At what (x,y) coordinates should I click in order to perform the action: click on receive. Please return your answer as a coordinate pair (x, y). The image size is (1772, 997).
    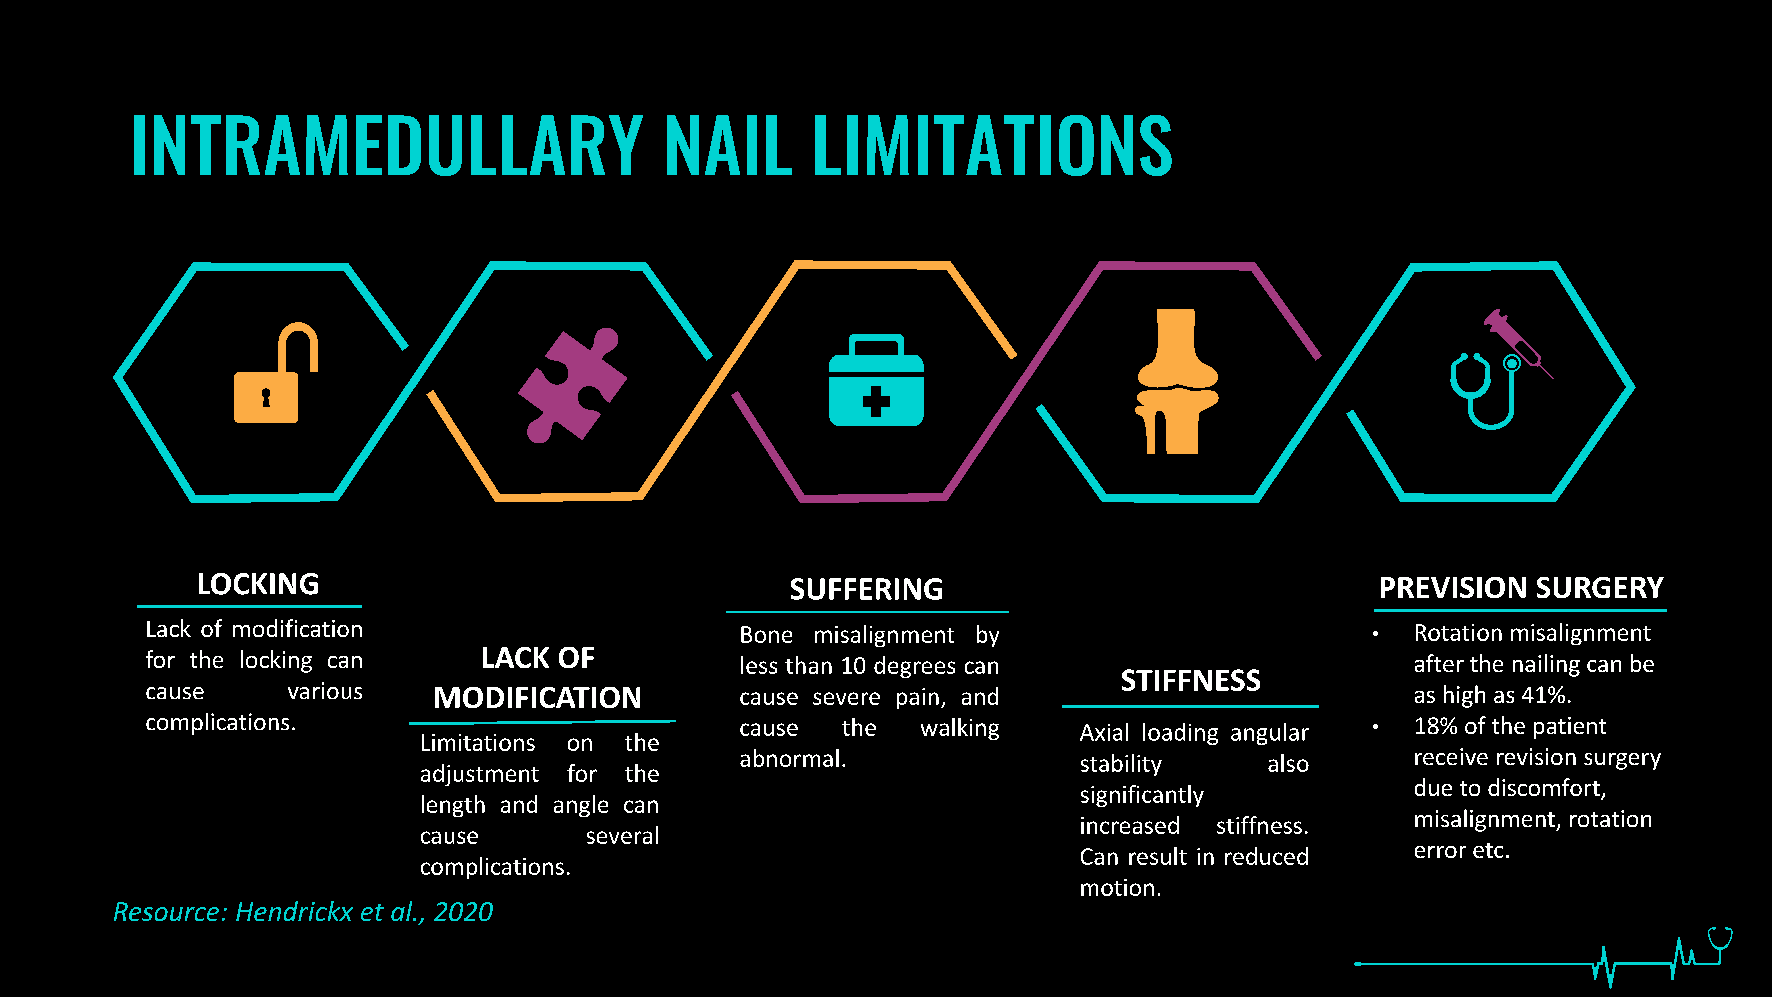
    Looking at the image, I should click on (1451, 756).
